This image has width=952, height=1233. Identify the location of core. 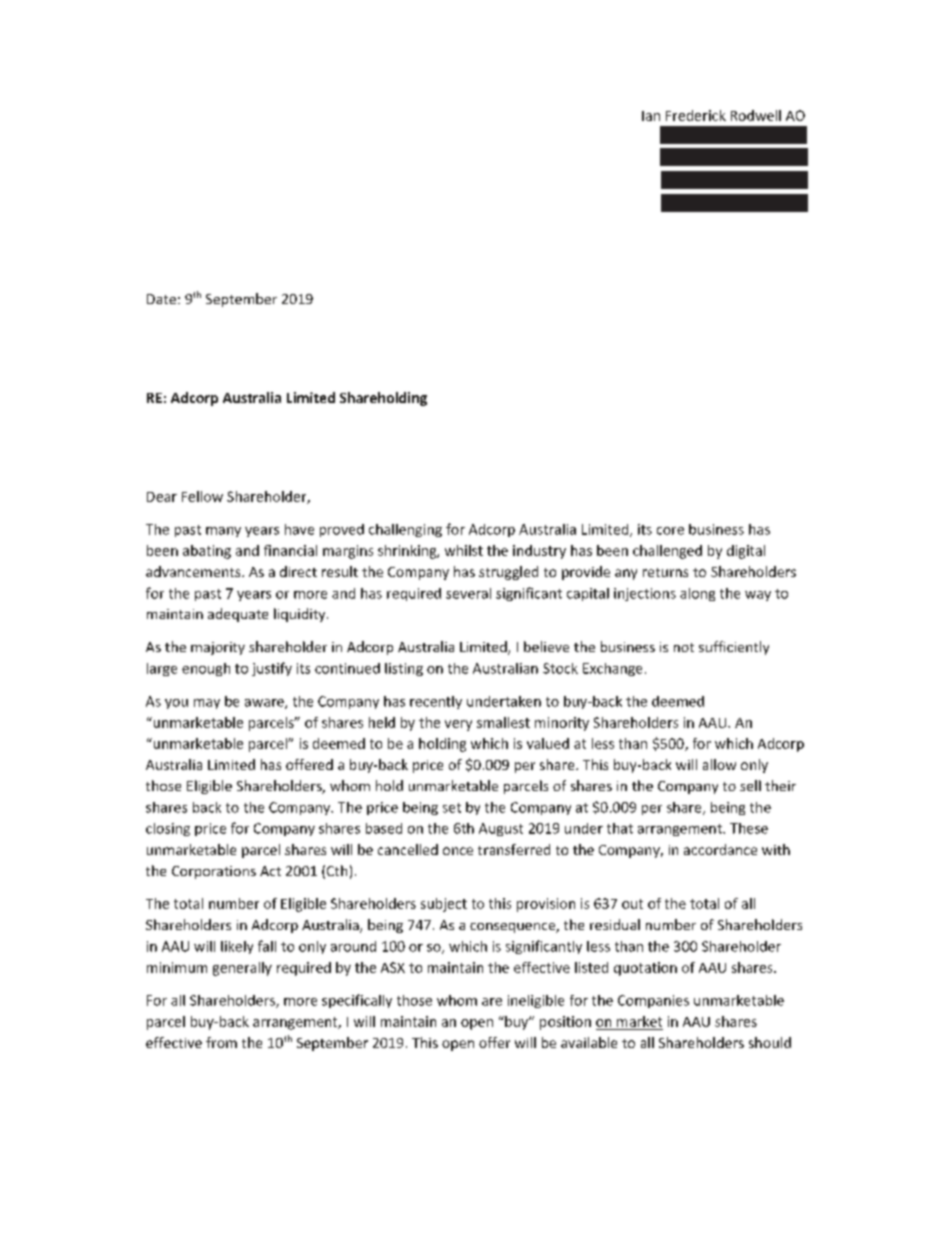
(670, 531).
